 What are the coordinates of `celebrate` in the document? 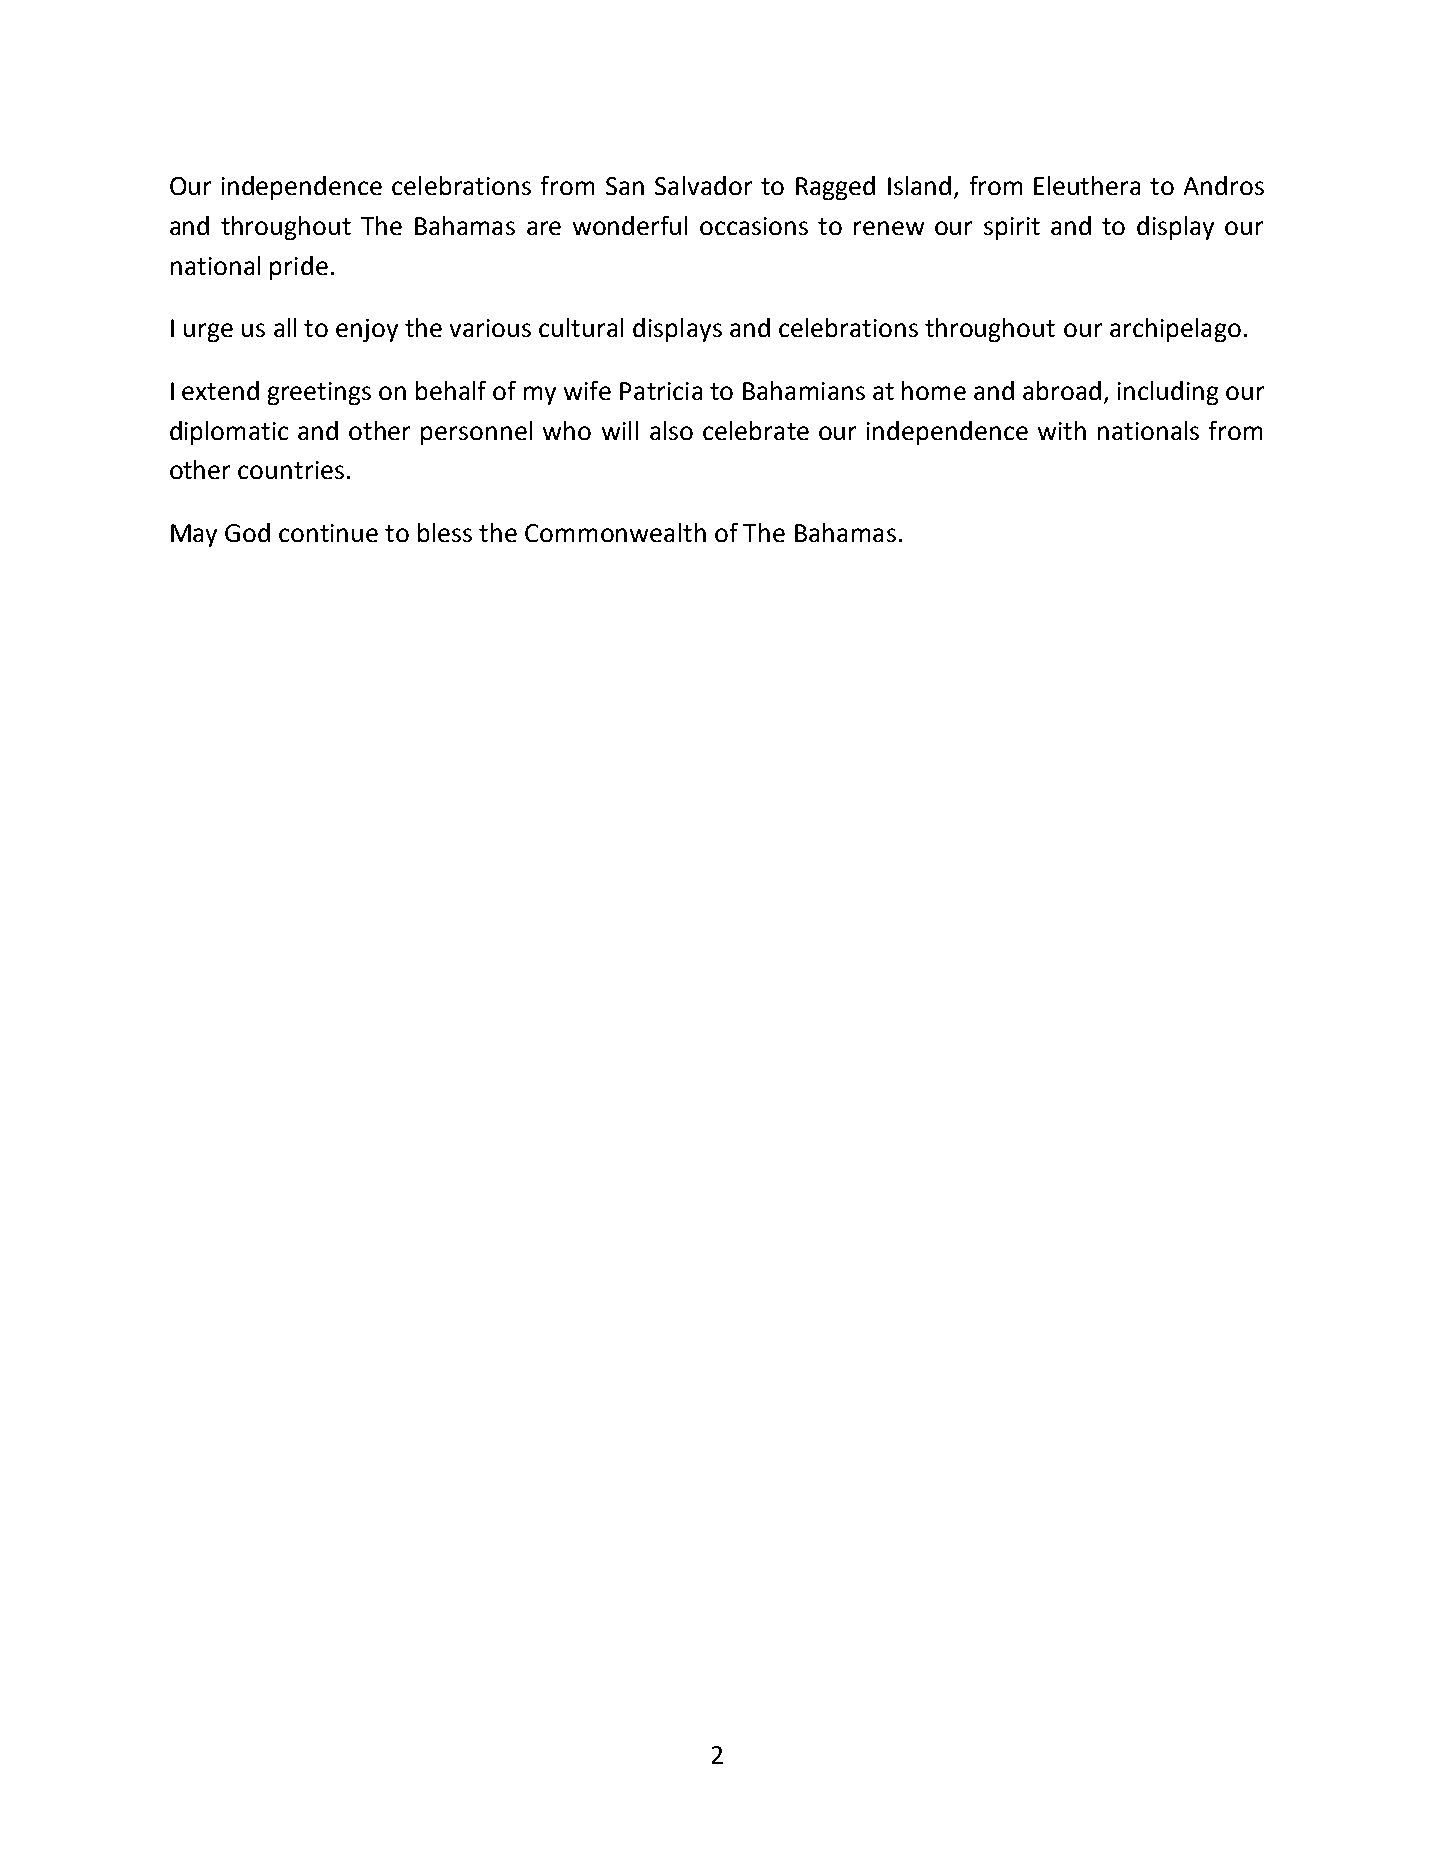 It's located at (756, 430).
